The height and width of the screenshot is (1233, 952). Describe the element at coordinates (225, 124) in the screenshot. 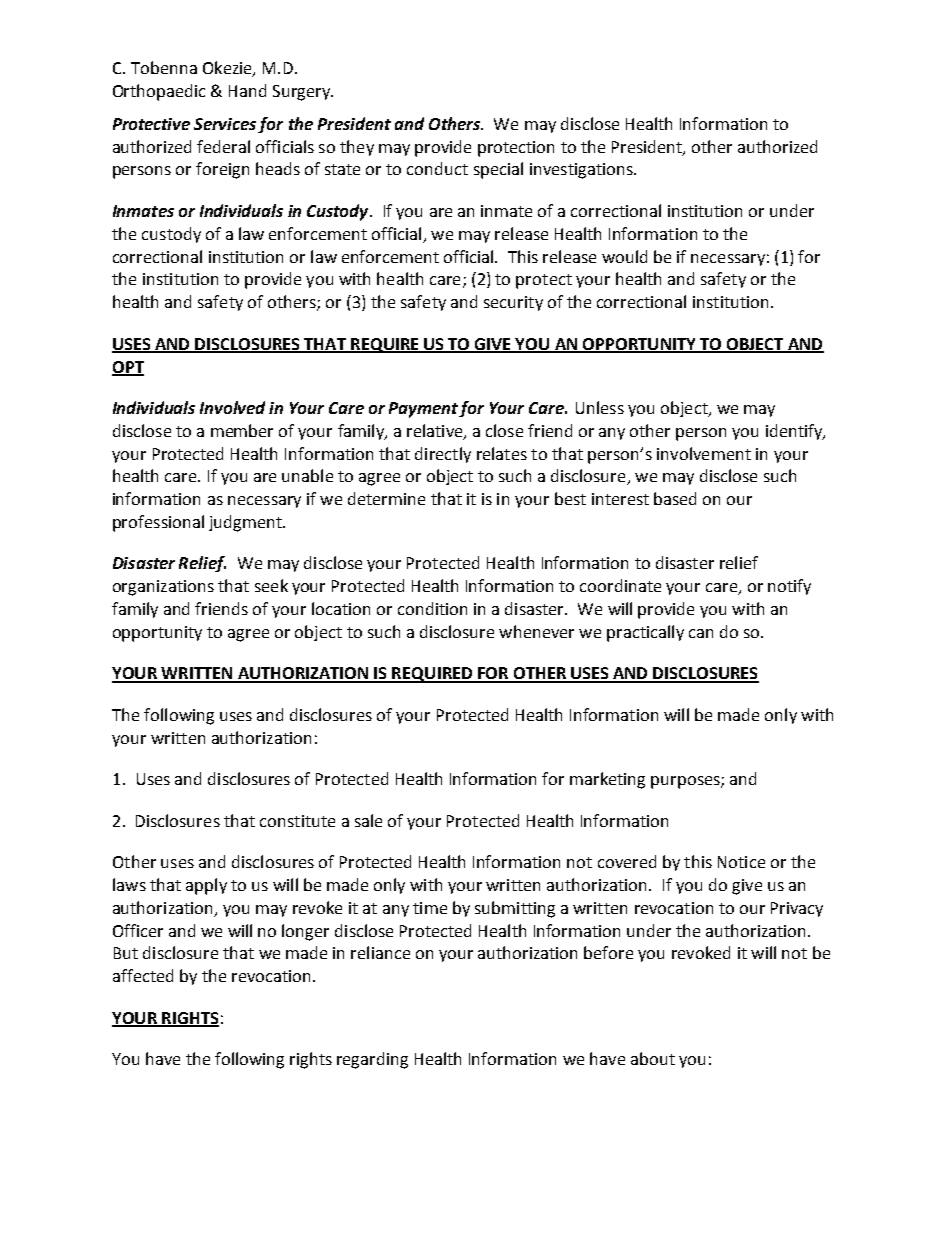

I see `Services` at that location.
